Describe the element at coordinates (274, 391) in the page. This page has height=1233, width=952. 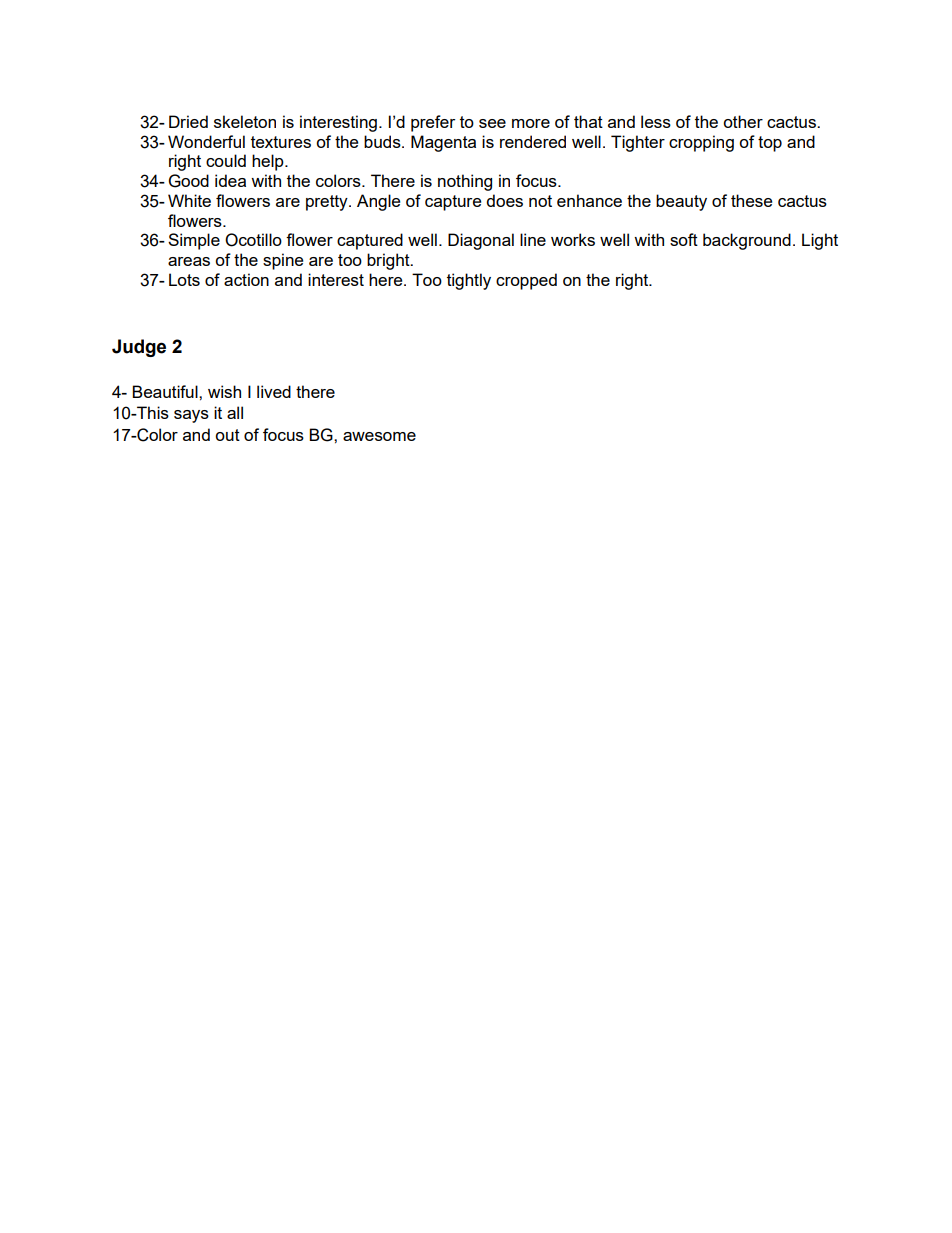
I see `lived` at that location.
